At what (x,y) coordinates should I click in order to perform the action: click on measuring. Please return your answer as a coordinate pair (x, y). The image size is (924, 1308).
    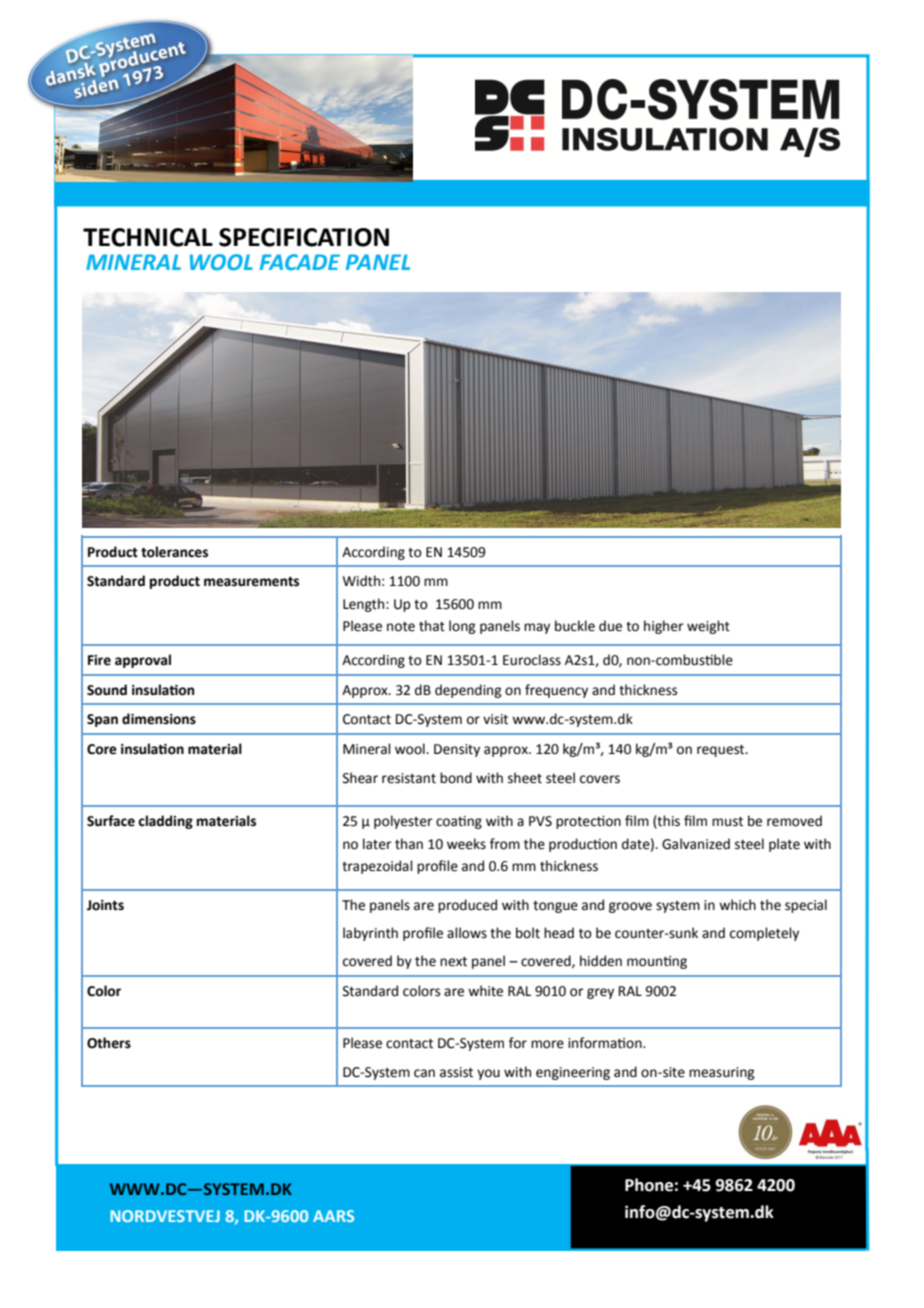
    Looking at the image, I should click on (721, 1073).
